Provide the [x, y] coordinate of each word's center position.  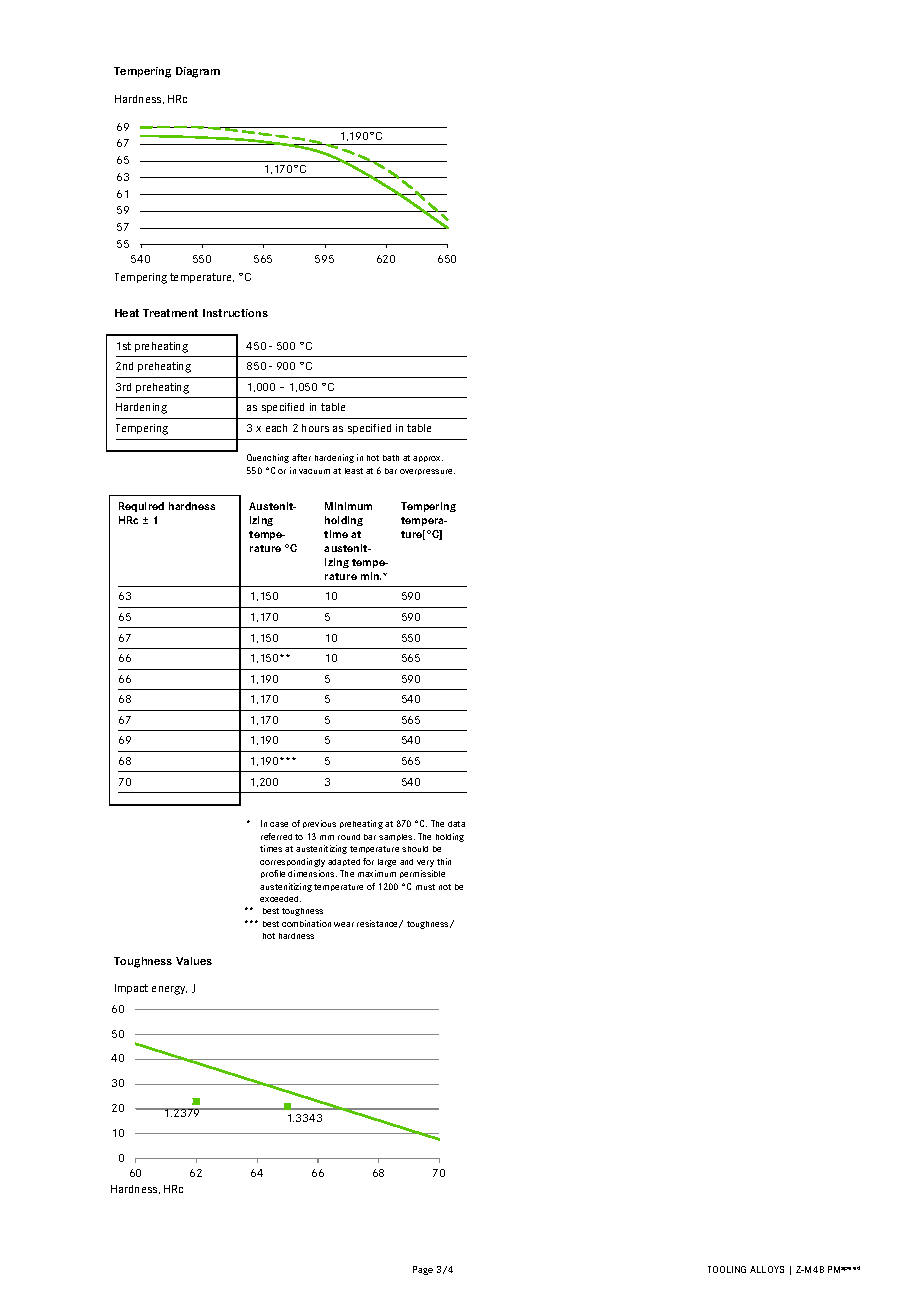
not [445, 887]
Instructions [235, 313]
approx [428, 459]
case [279, 824]
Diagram [198, 72]
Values [194, 961]
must [425, 887]
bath [391, 458]
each [276, 428]
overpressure [427, 472]
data [456, 824]
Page [423, 1270]
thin [444, 861]
